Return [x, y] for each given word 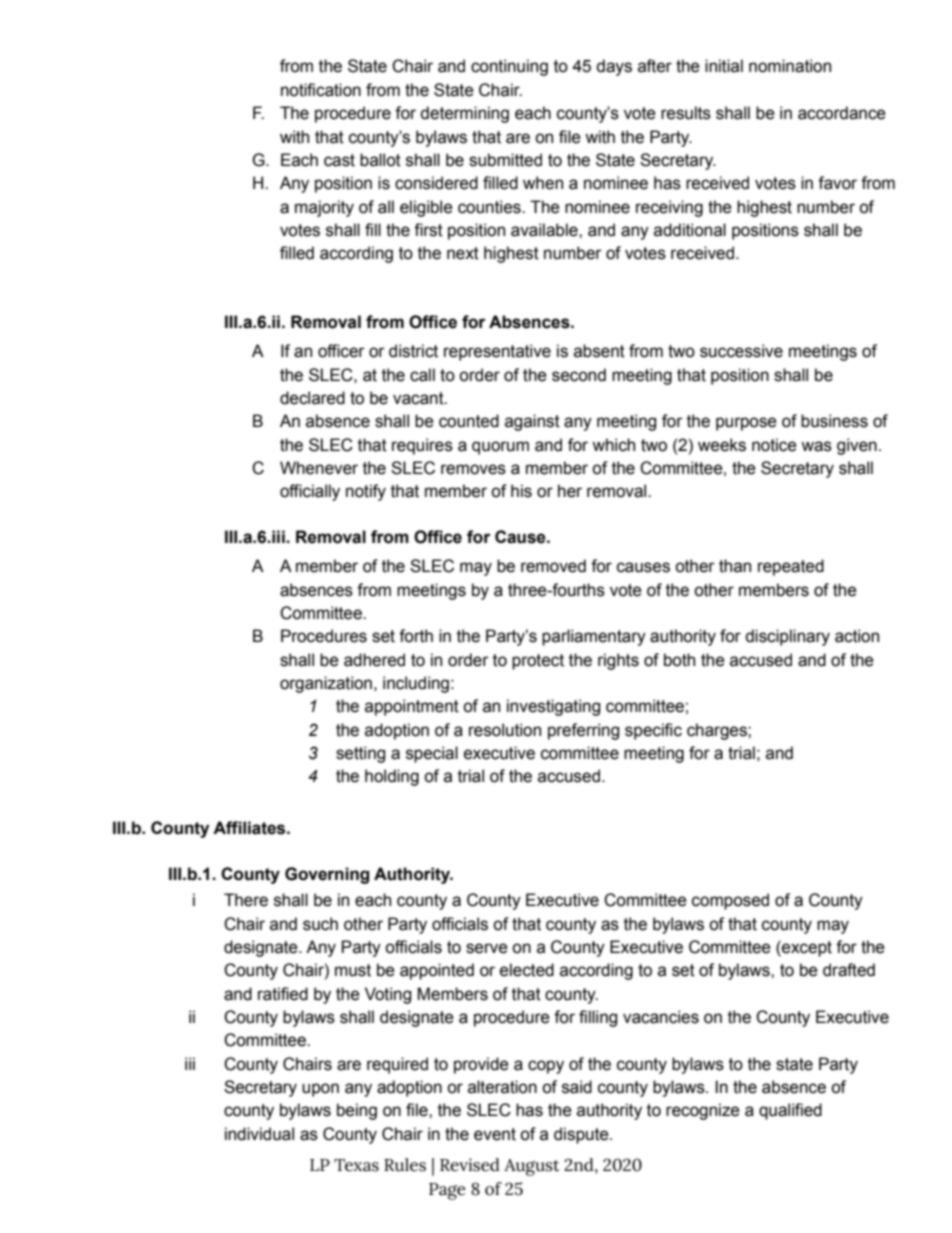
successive [741, 351]
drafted [849, 970]
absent [599, 351]
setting [360, 754]
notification [321, 90]
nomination [790, 66]
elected [527, 970]
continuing [509, 67]
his [521, 491]
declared [312, 398]
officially [310, 492]
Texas [356, 1165]
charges [718, 731]
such [320, 924]
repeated [791, 567]
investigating [553, 707]
